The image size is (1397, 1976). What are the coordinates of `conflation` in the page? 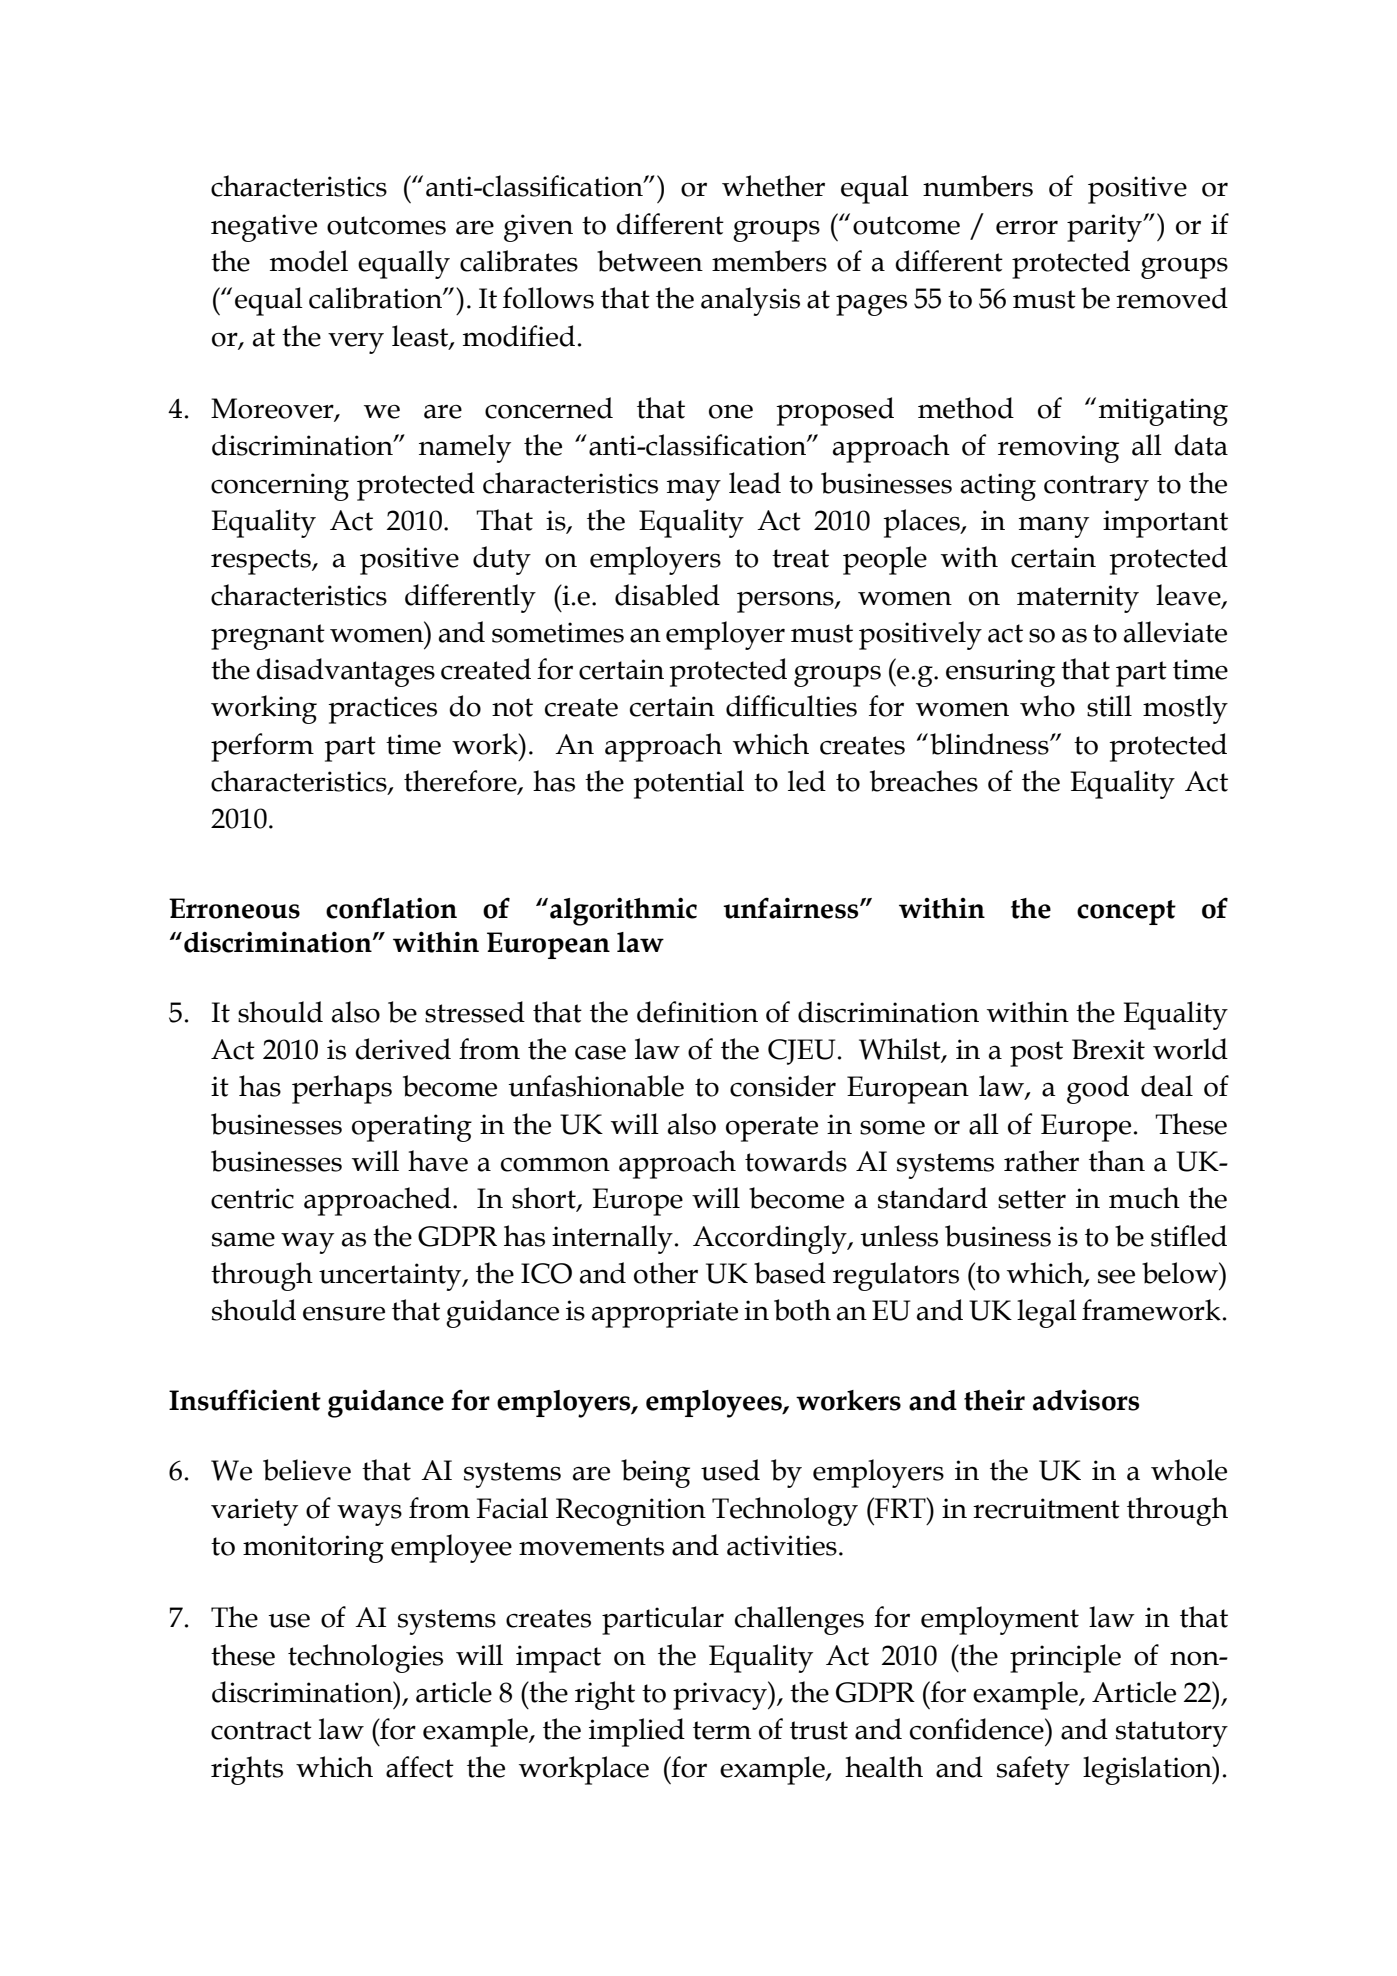 It's located at (391, 908).
